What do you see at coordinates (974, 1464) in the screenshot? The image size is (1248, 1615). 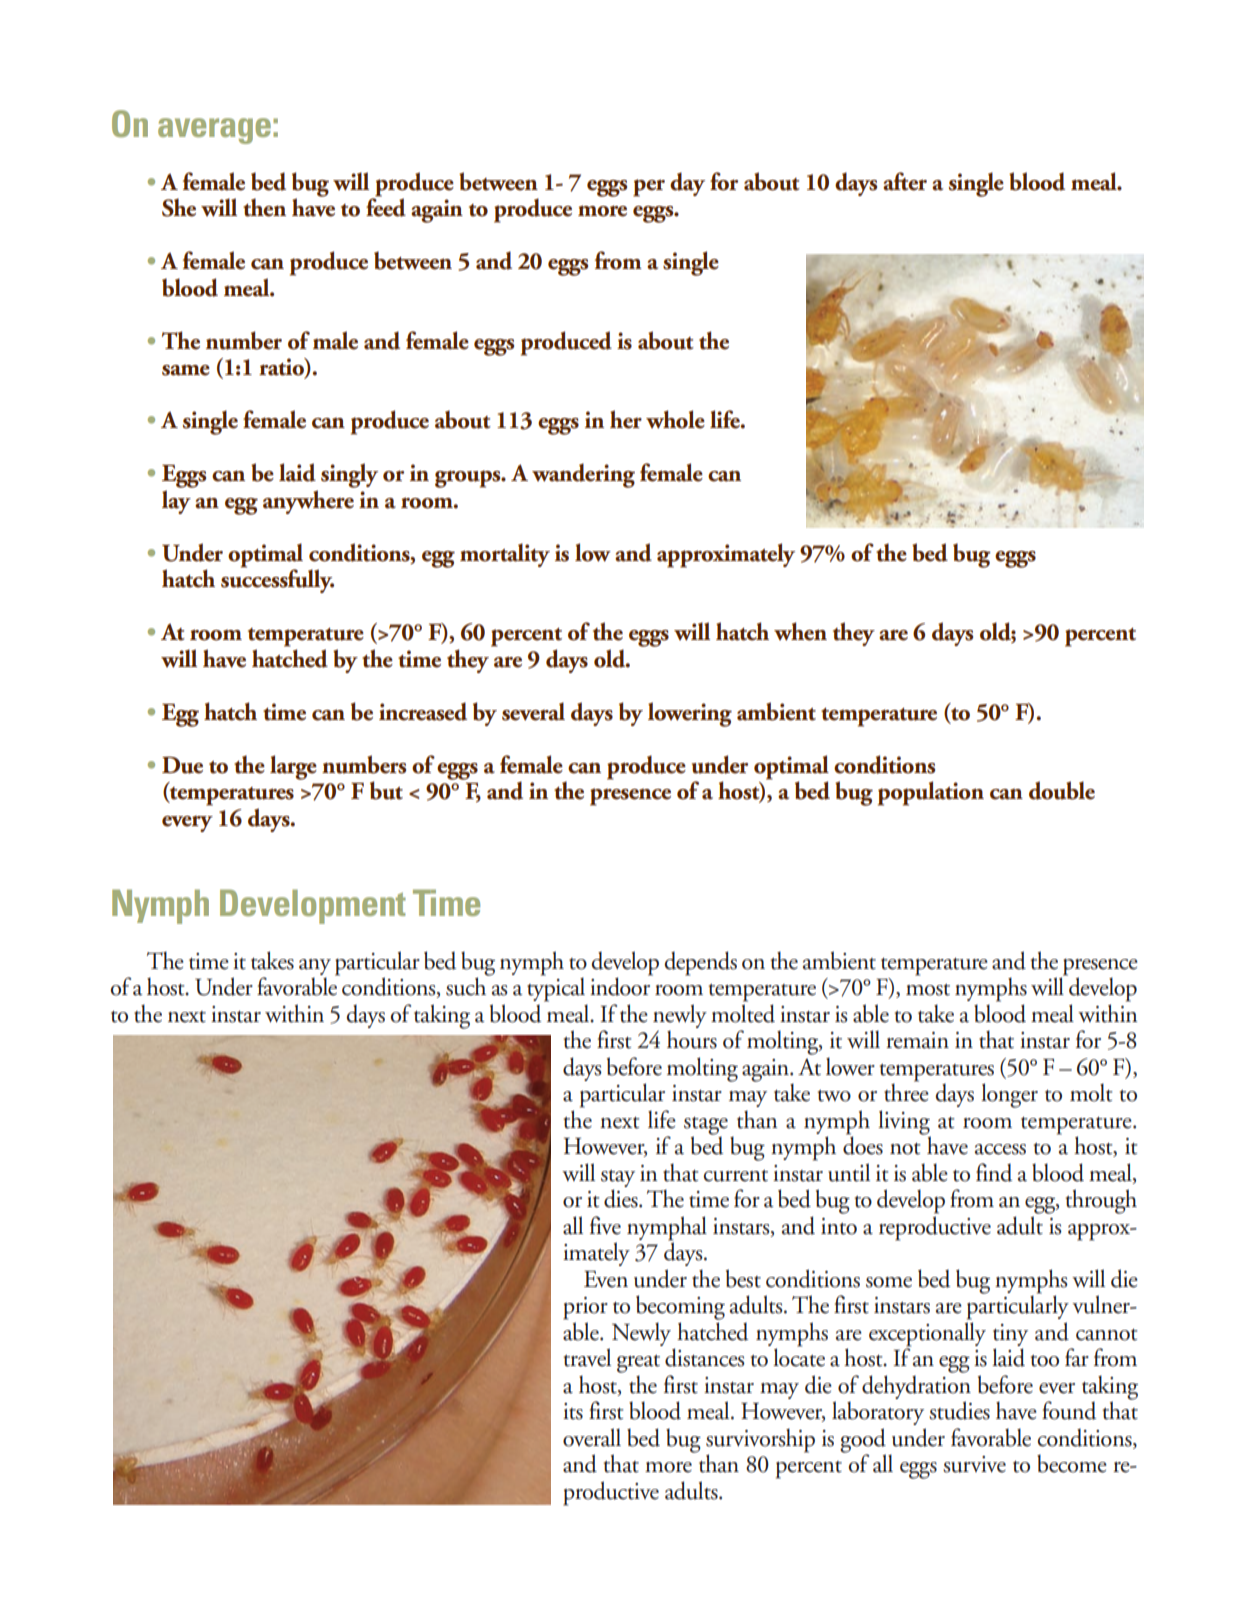 I see `survive` at bounding box center [974, 1464].
